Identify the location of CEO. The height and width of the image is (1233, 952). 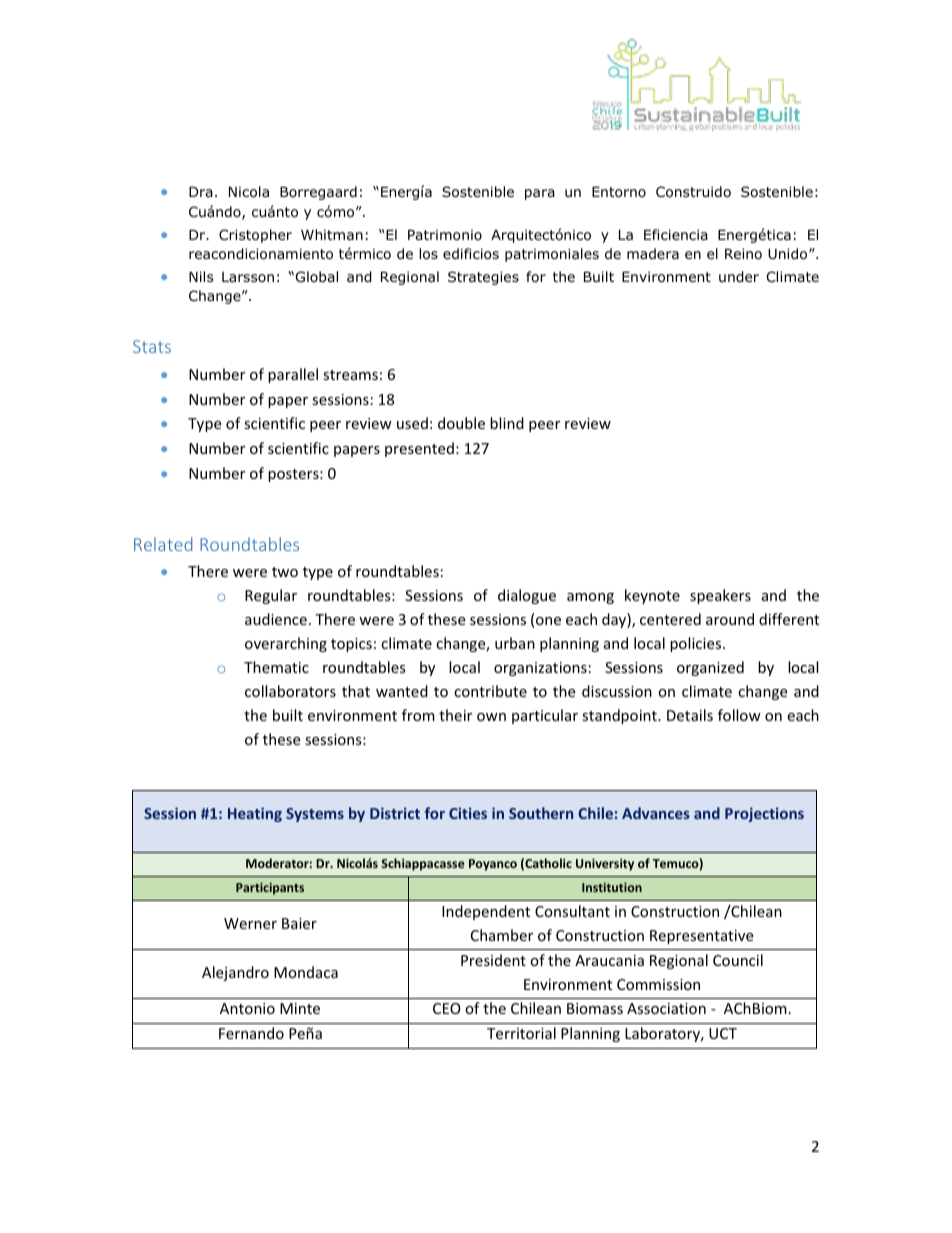
(447, 1008).
